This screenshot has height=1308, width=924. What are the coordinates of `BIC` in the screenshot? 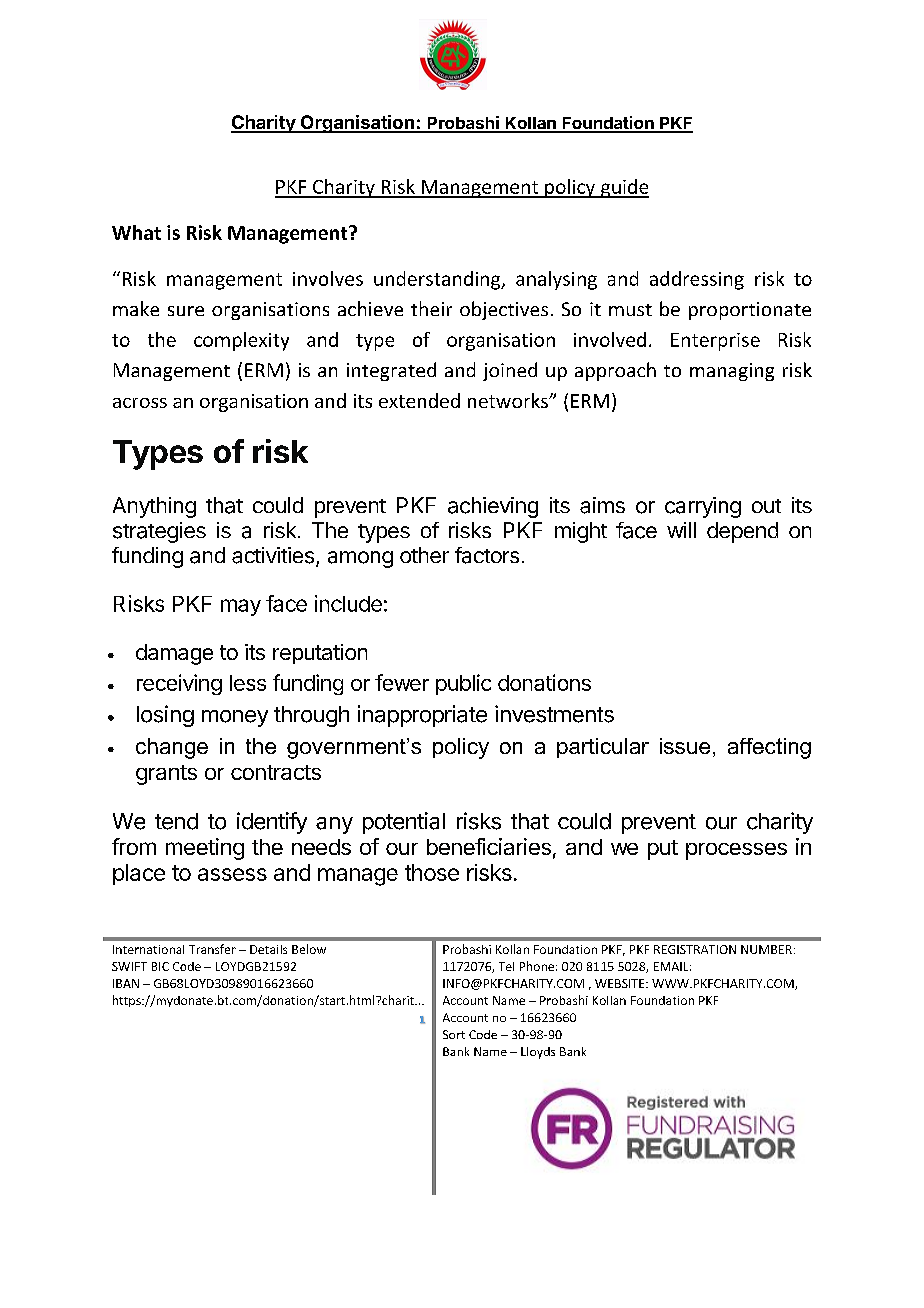 It's located at (160, 966).
